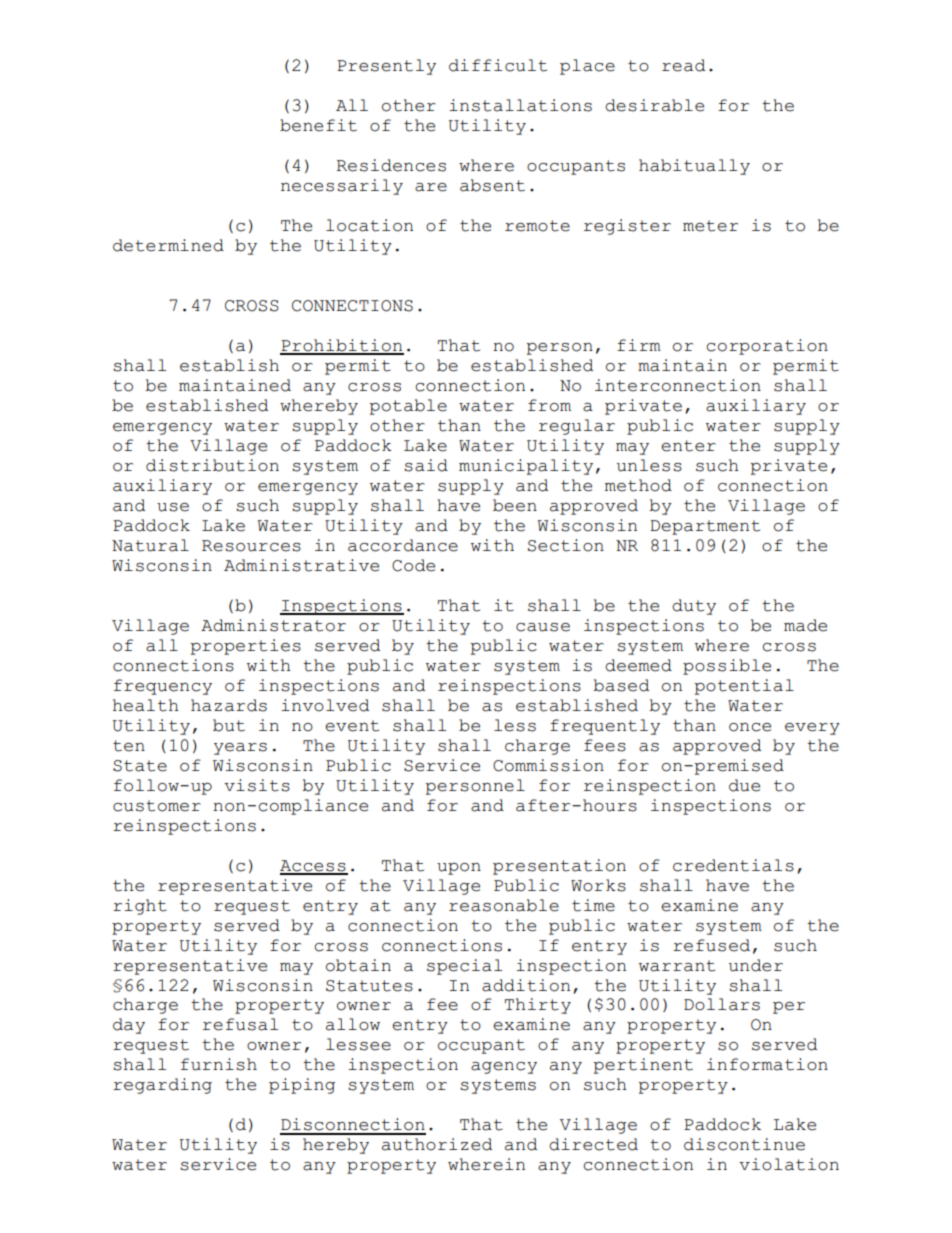 This screenshot has height=1233, width=952. Describe the element at coordinates (683, 65) in the screenshot. I see `read` at that location.
